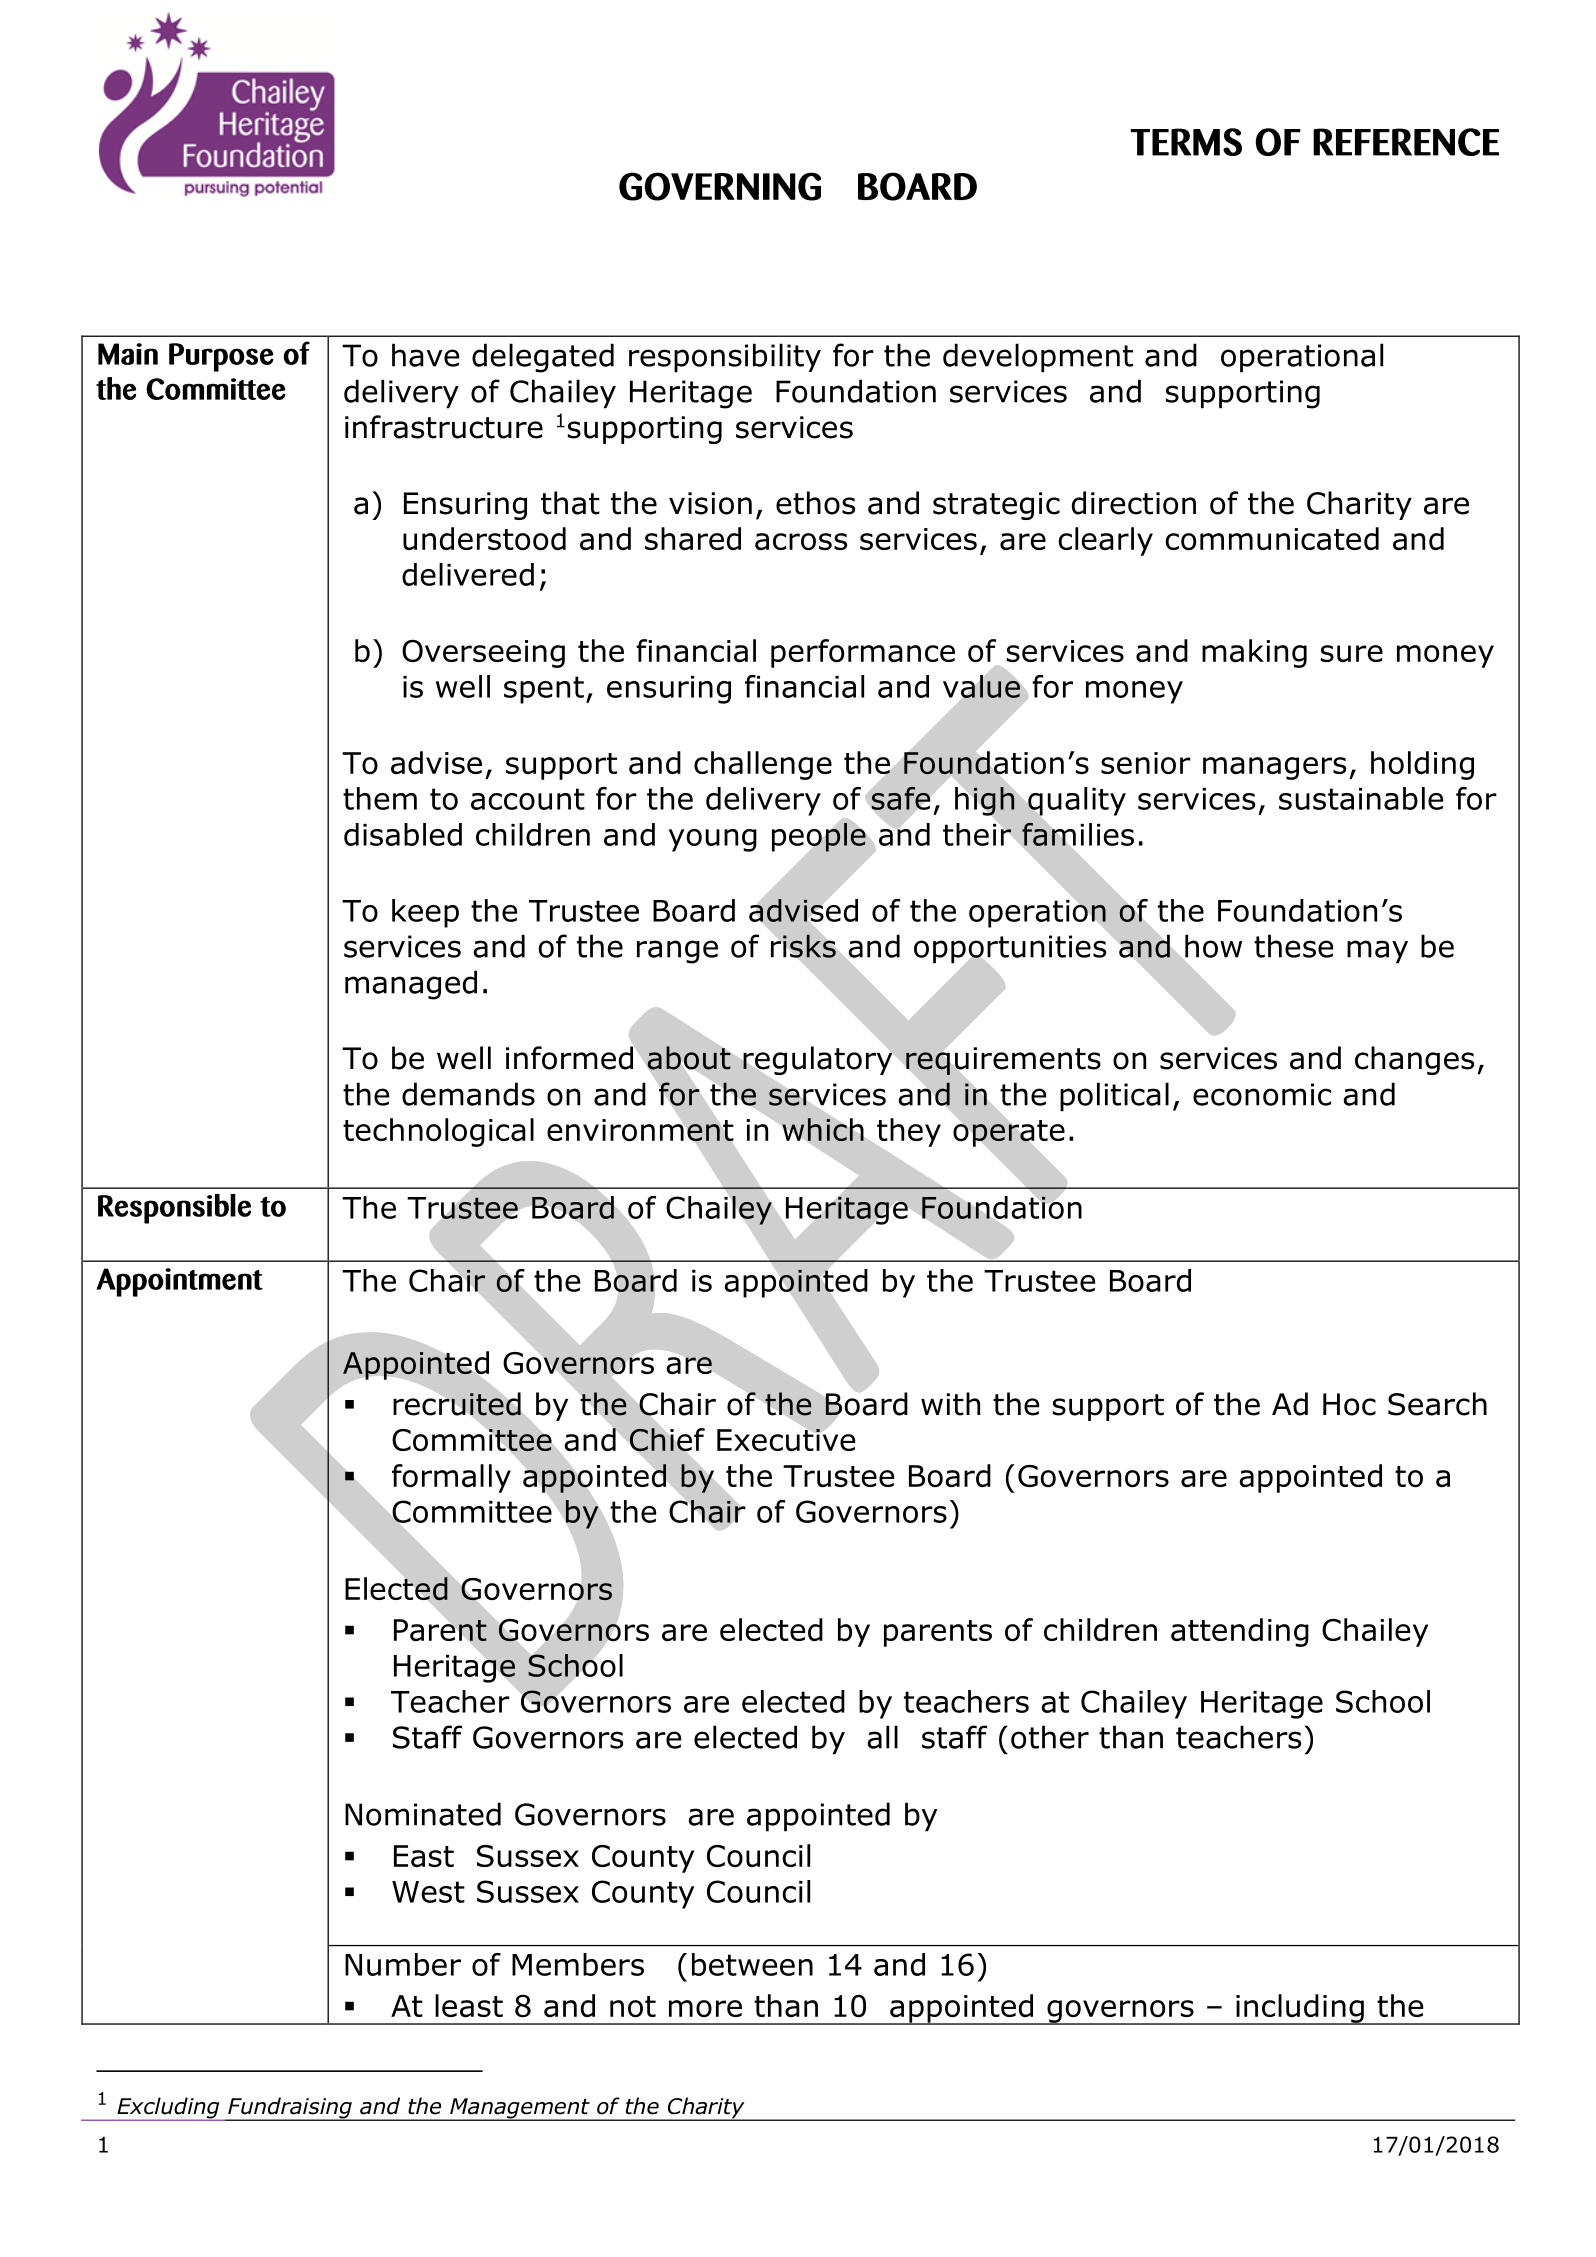 The height and width of the screenshot is (2257, 1596). What do you see at coordinates (444, 427) in the screenshot?
I see `infrastructure` at bounding box center [444, 427].
